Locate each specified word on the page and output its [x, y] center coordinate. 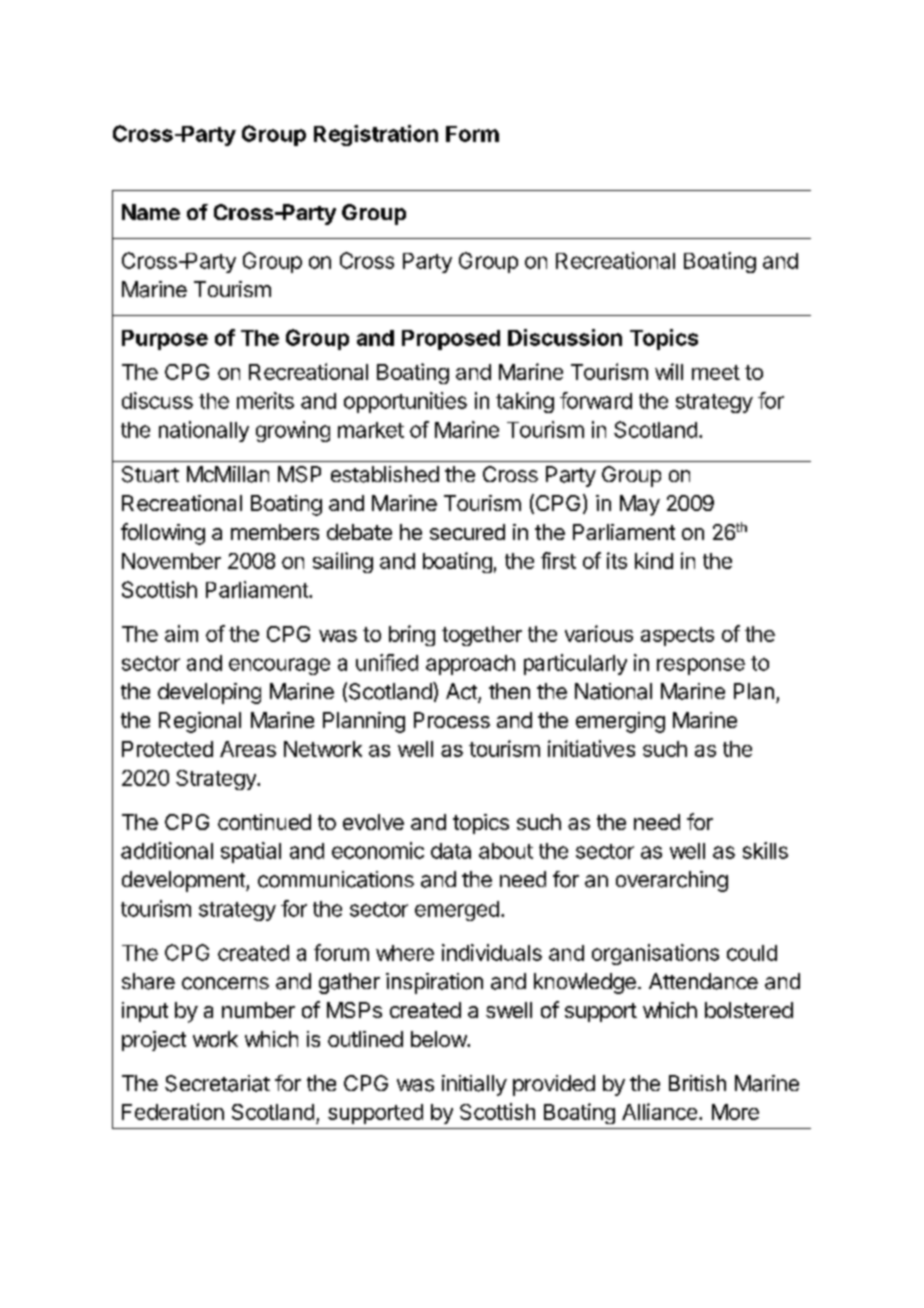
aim [181, 633]
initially [474, 1085]
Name [151, 212]
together [482, 636]
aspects [677, 636]
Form [472, 134]
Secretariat [217, 1083]
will [669, 371]
